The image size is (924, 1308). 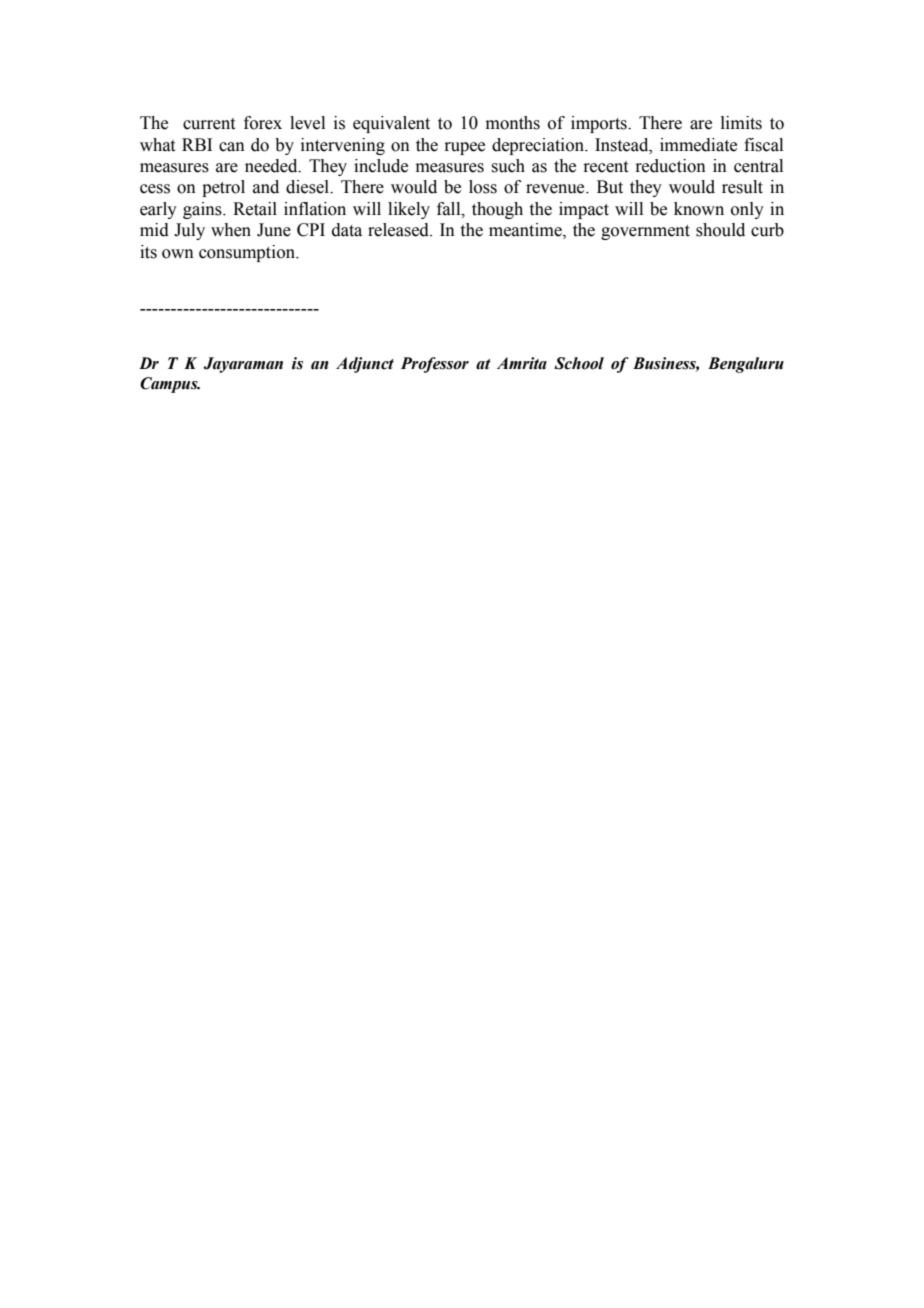 I want to click on government, so click(x=645, y=232).
